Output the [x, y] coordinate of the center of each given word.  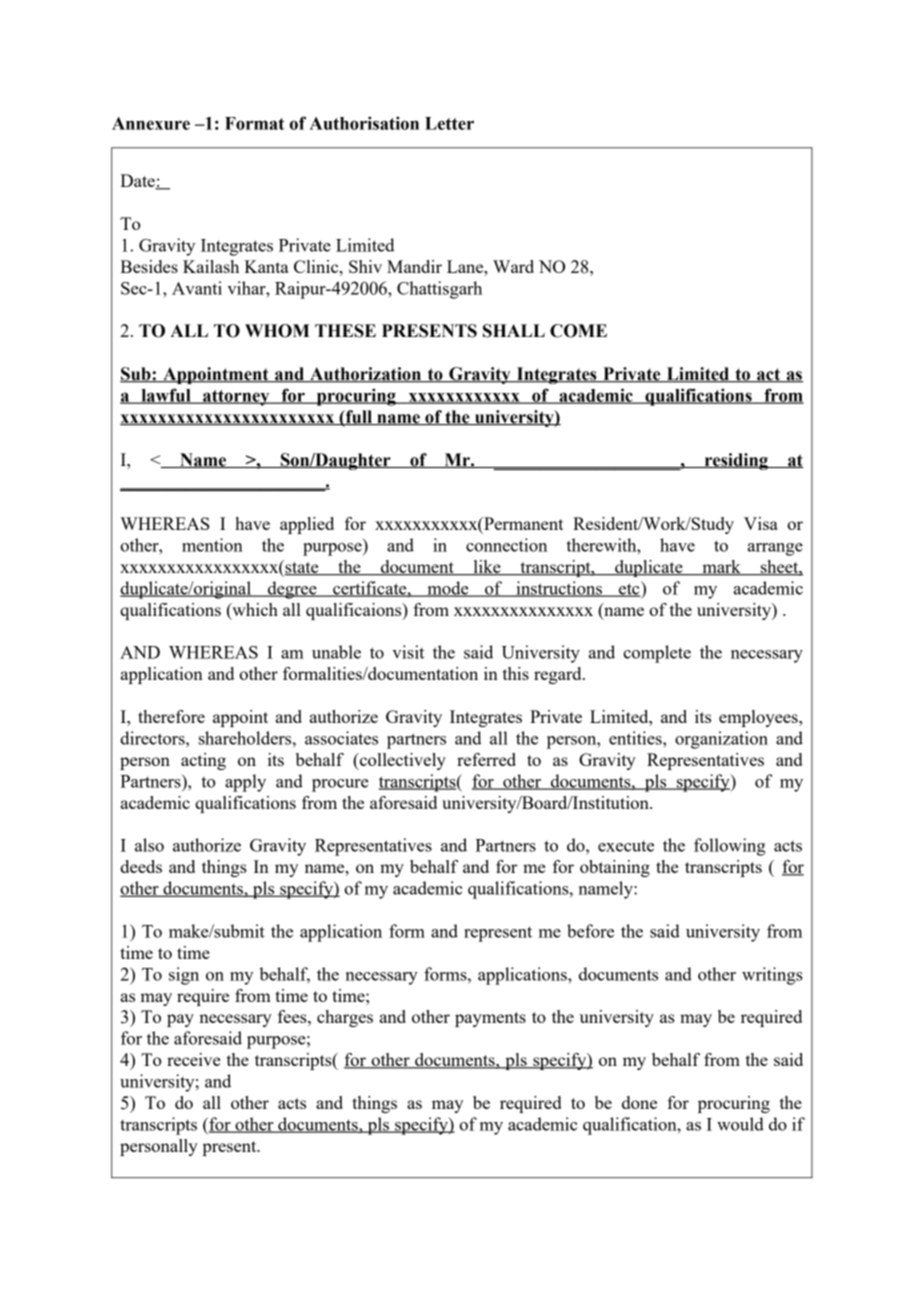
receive [193, 1059]
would [740, 1124]
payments [490, 1019]
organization [721, 740]
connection [506, 545]
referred [486, 759]
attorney [236, 398]
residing [736, 461]
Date [138, 182]
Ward [513, 266]
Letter [449, 123]
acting [203, 761]
